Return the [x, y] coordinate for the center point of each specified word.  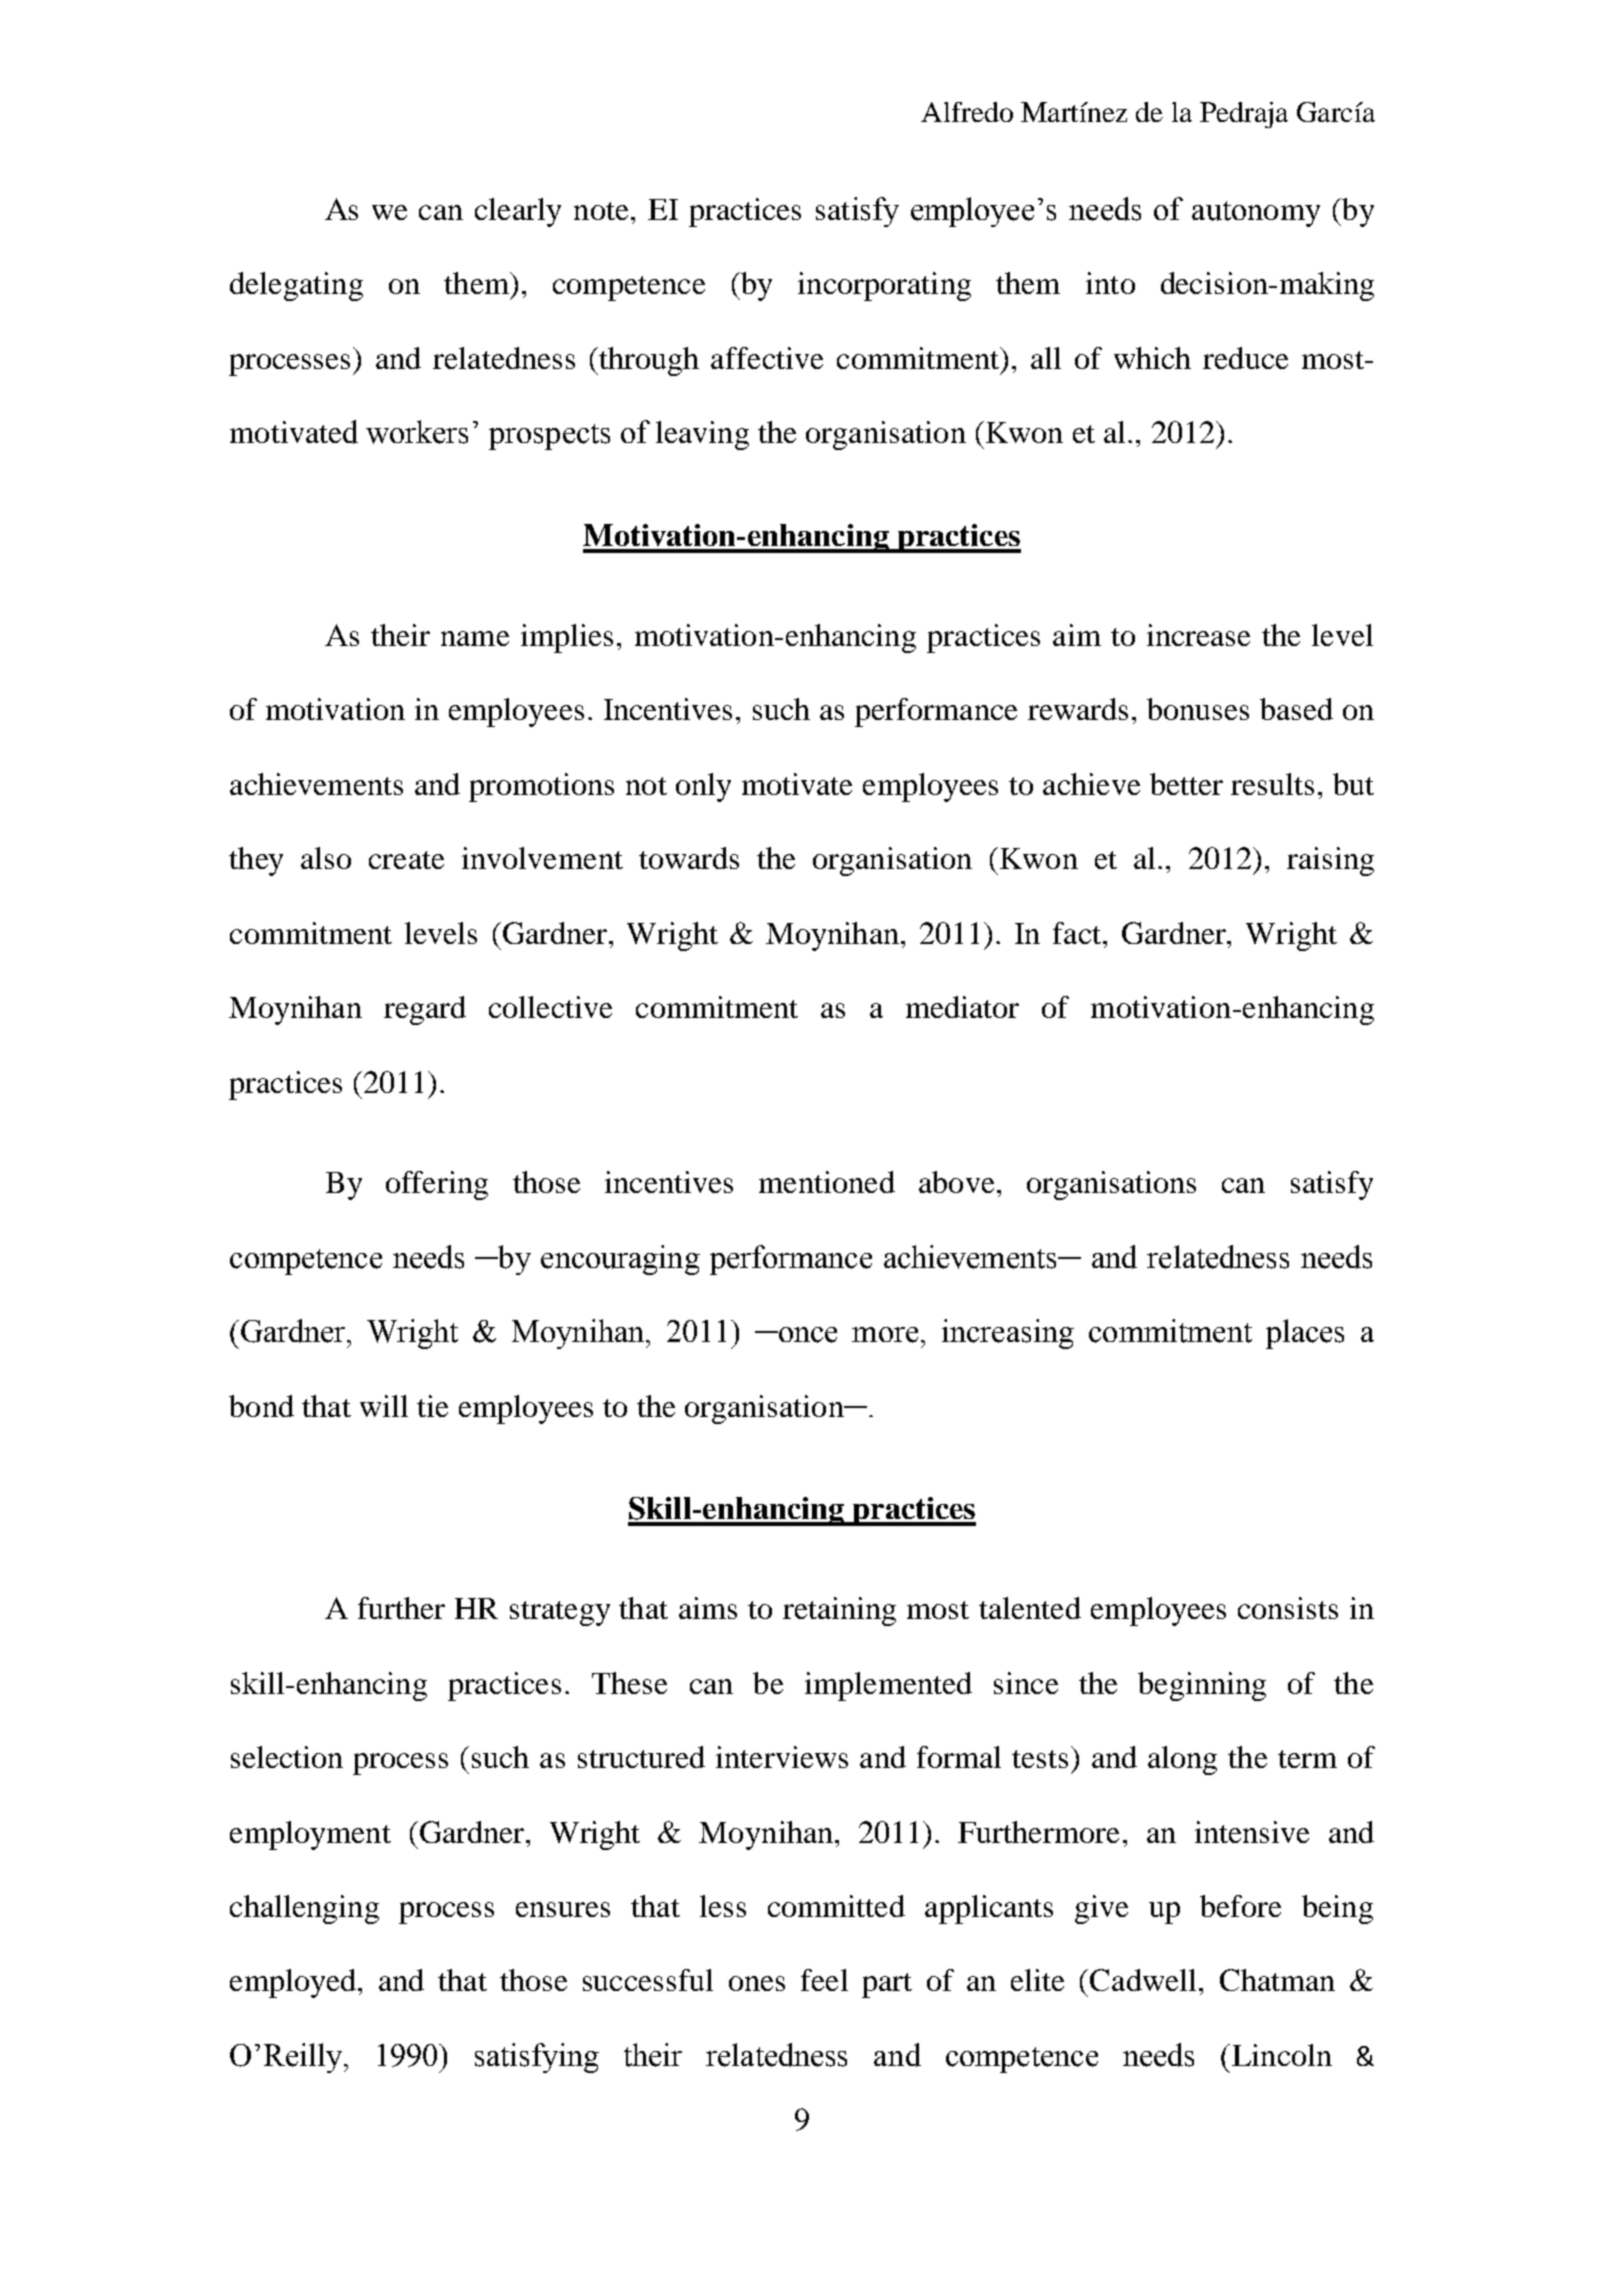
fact [1077, 933]
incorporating [884, 286]
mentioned [827, 1182]
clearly [518, 212]
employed [293, 1983]
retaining [839, 1611]
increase [1198, 635]
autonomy [1256, 214]
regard [425, 1010]
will [384, 1406]
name [475, 638]
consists [1288, 1608]
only [703, 787]
